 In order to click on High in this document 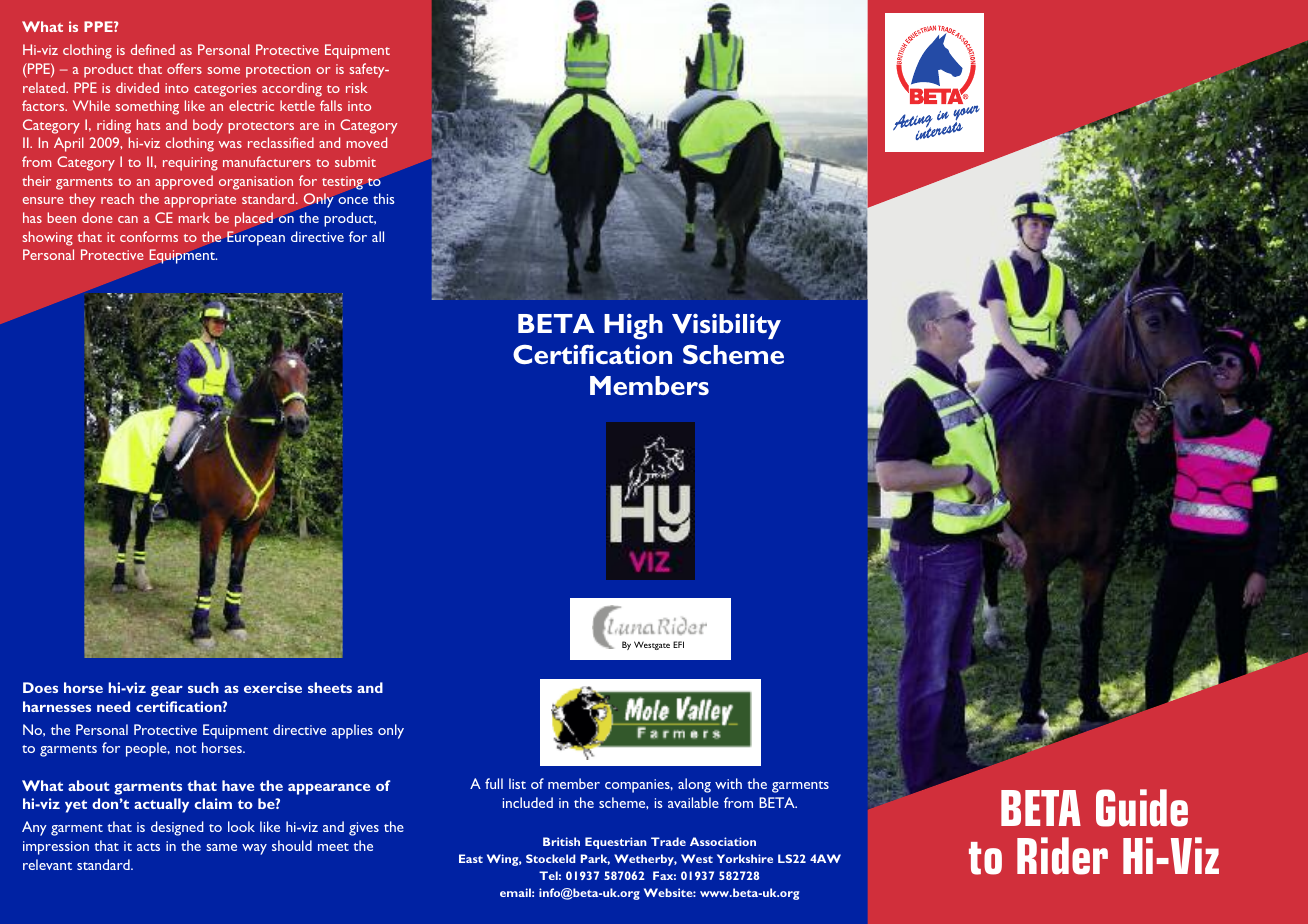, I will do `click(633, 327)`.
